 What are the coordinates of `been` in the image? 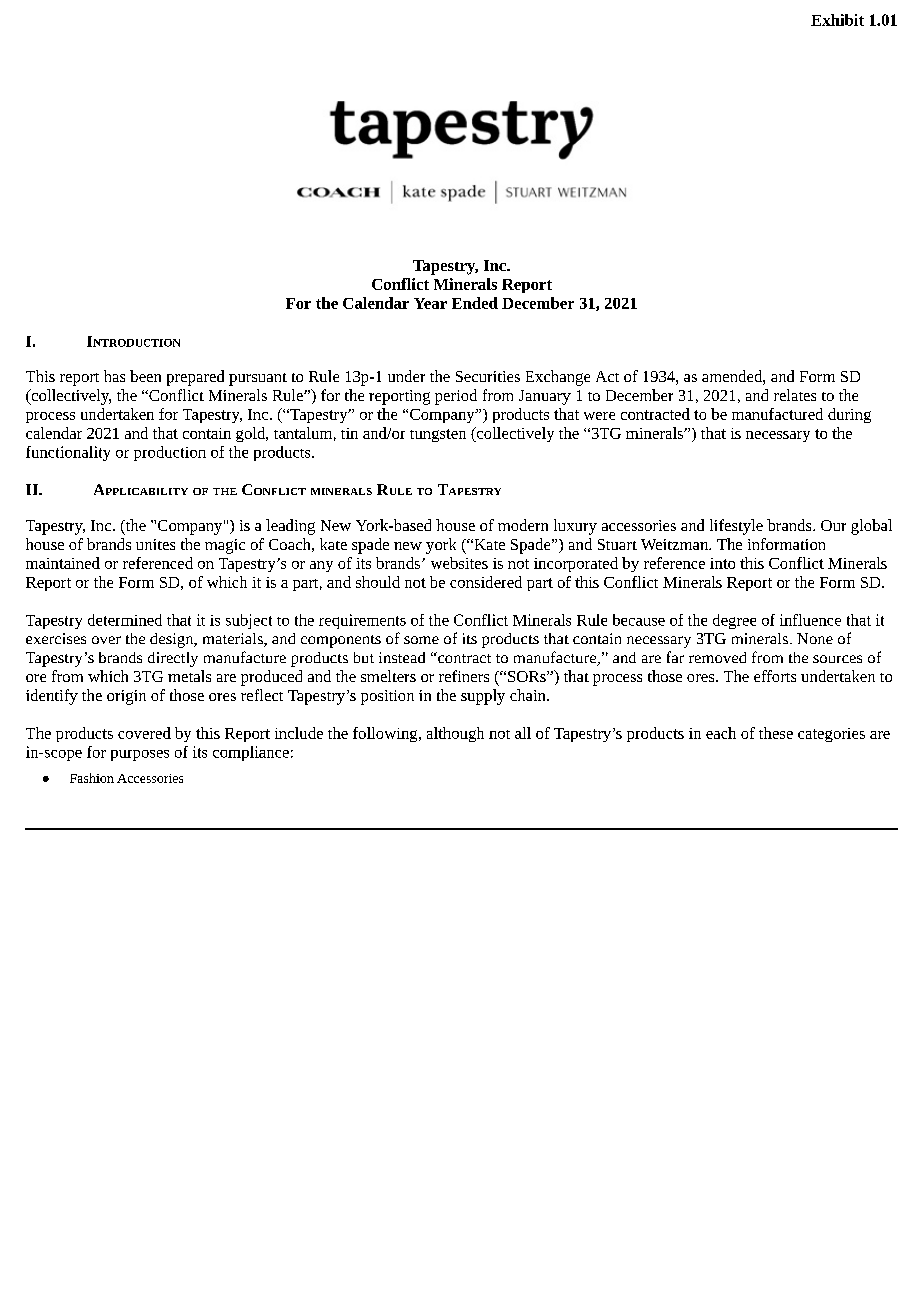 It's located at (145, 376).
